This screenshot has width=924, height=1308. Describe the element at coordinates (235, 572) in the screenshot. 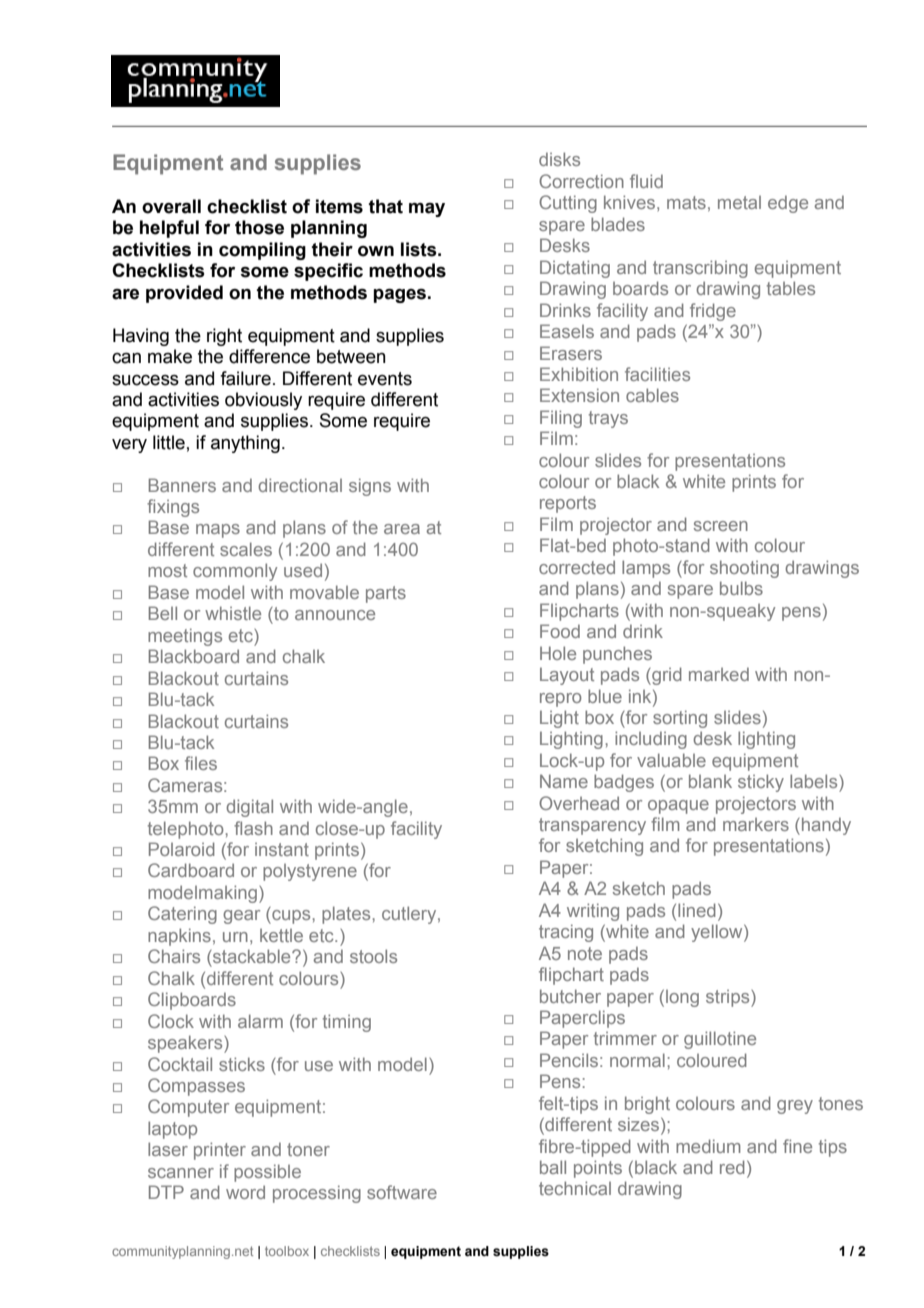

I see `commonly` at that location.
